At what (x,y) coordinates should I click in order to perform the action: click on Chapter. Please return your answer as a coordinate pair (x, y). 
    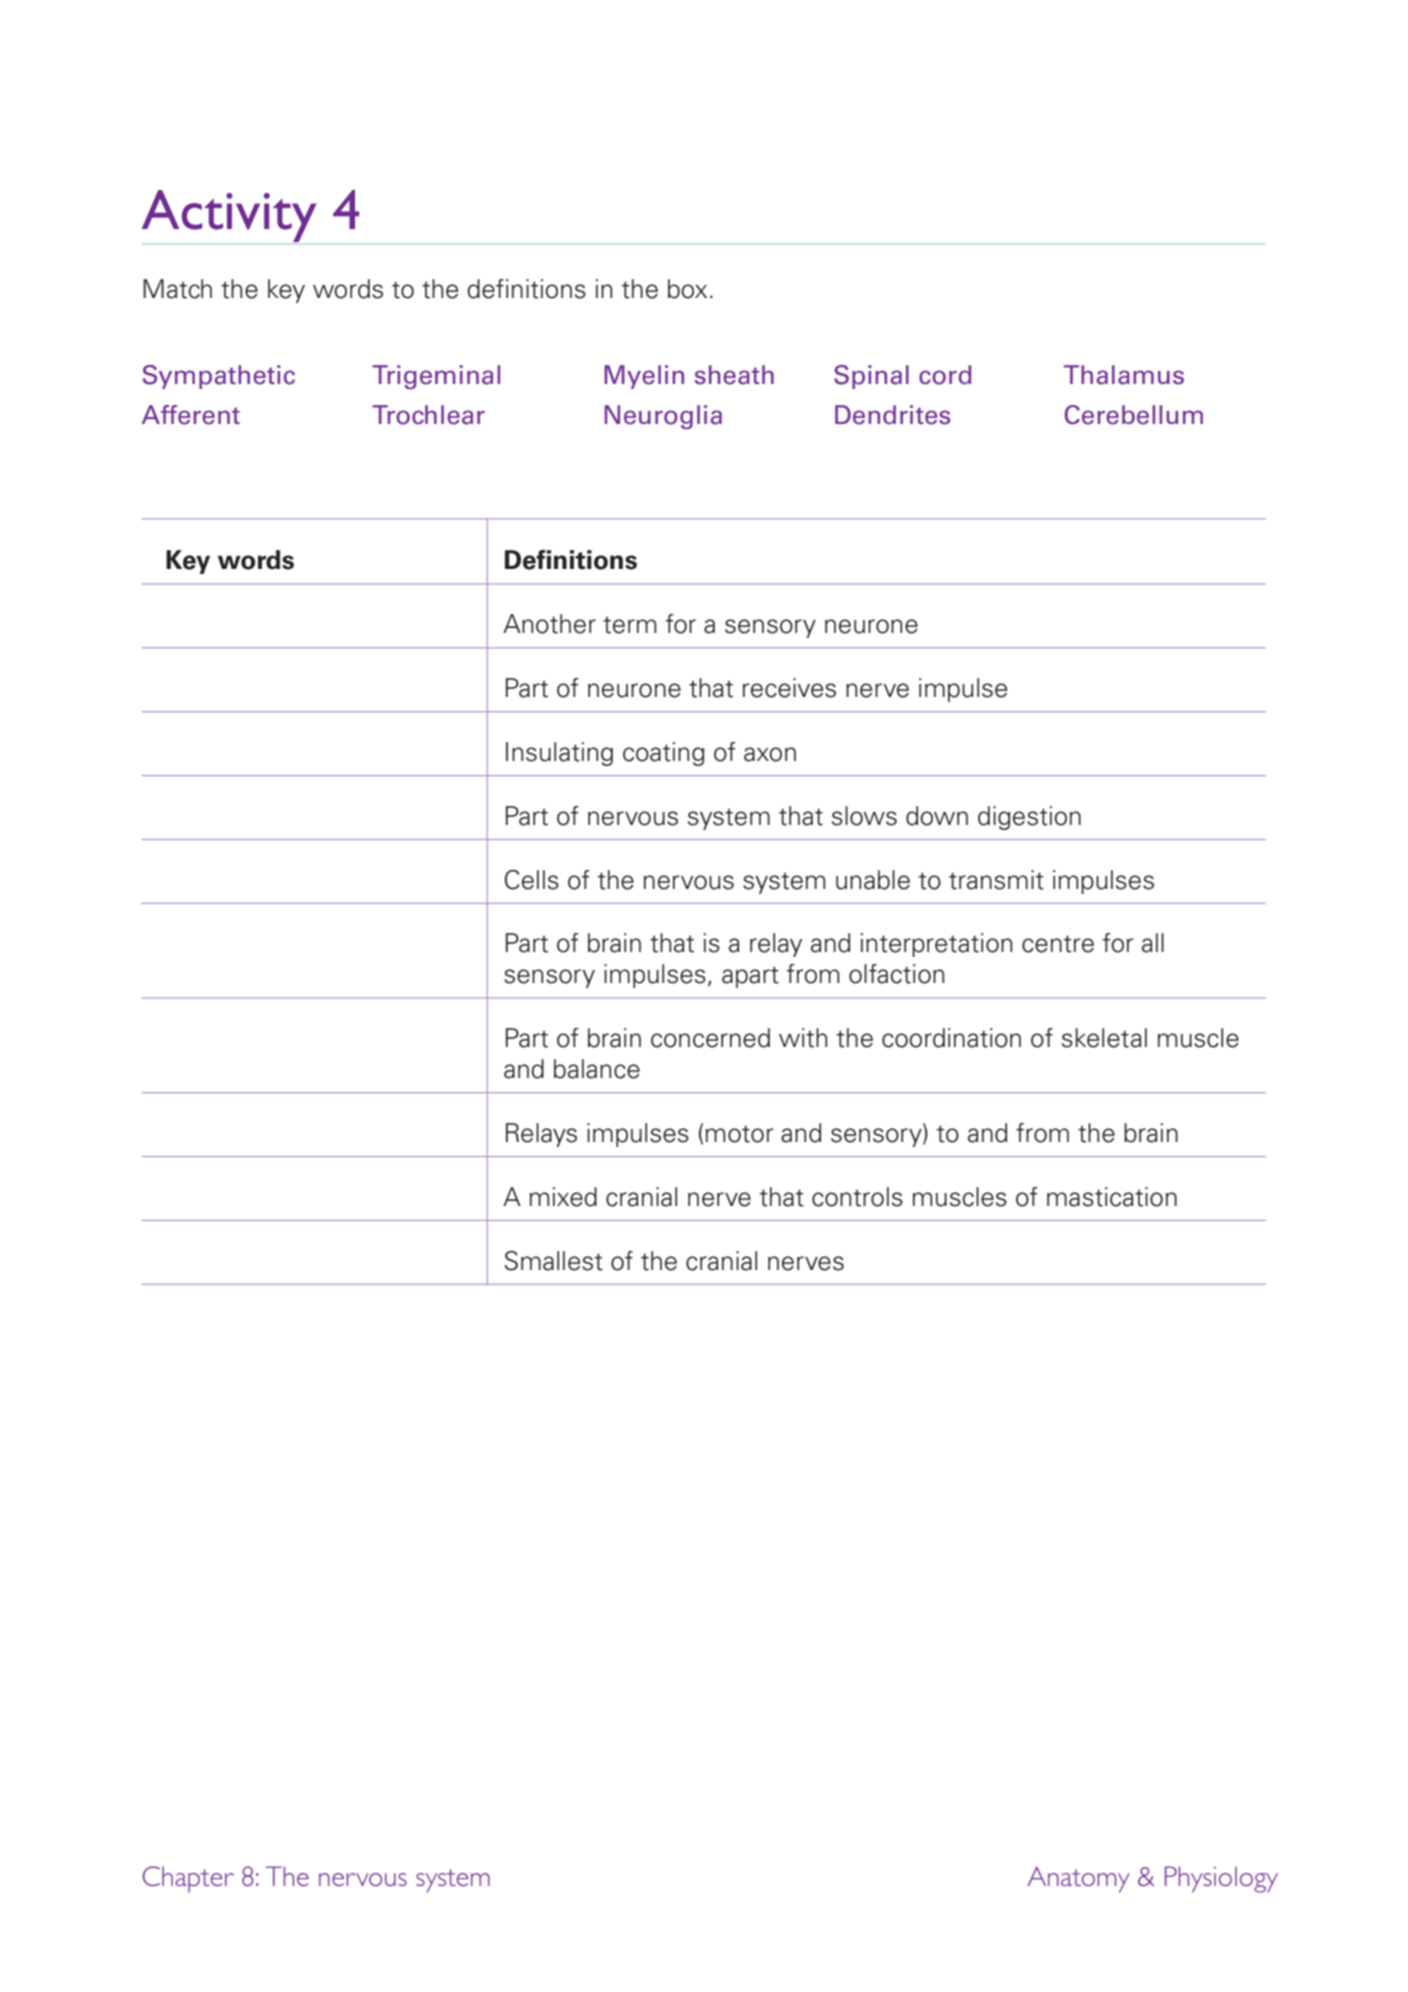
    Looking at the image, I should click on (188, 1879).
